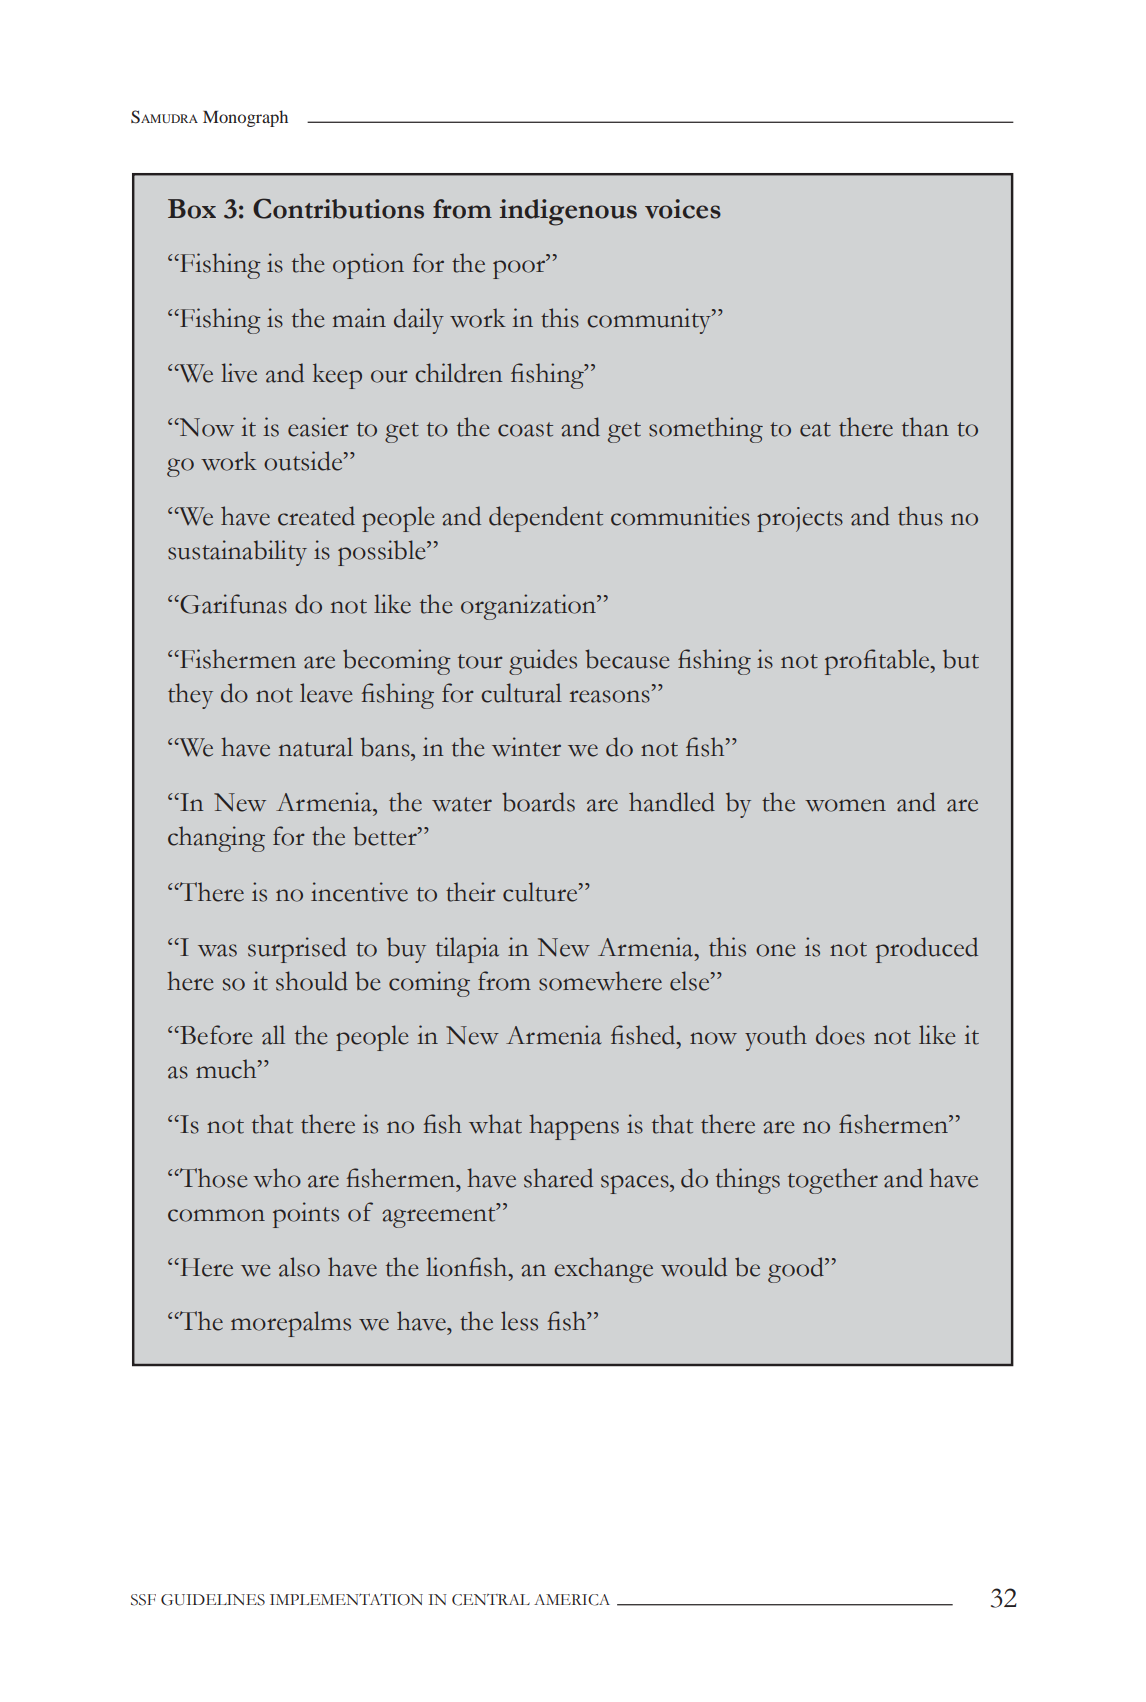  I want to click on Monograph, so click(245, 118).
